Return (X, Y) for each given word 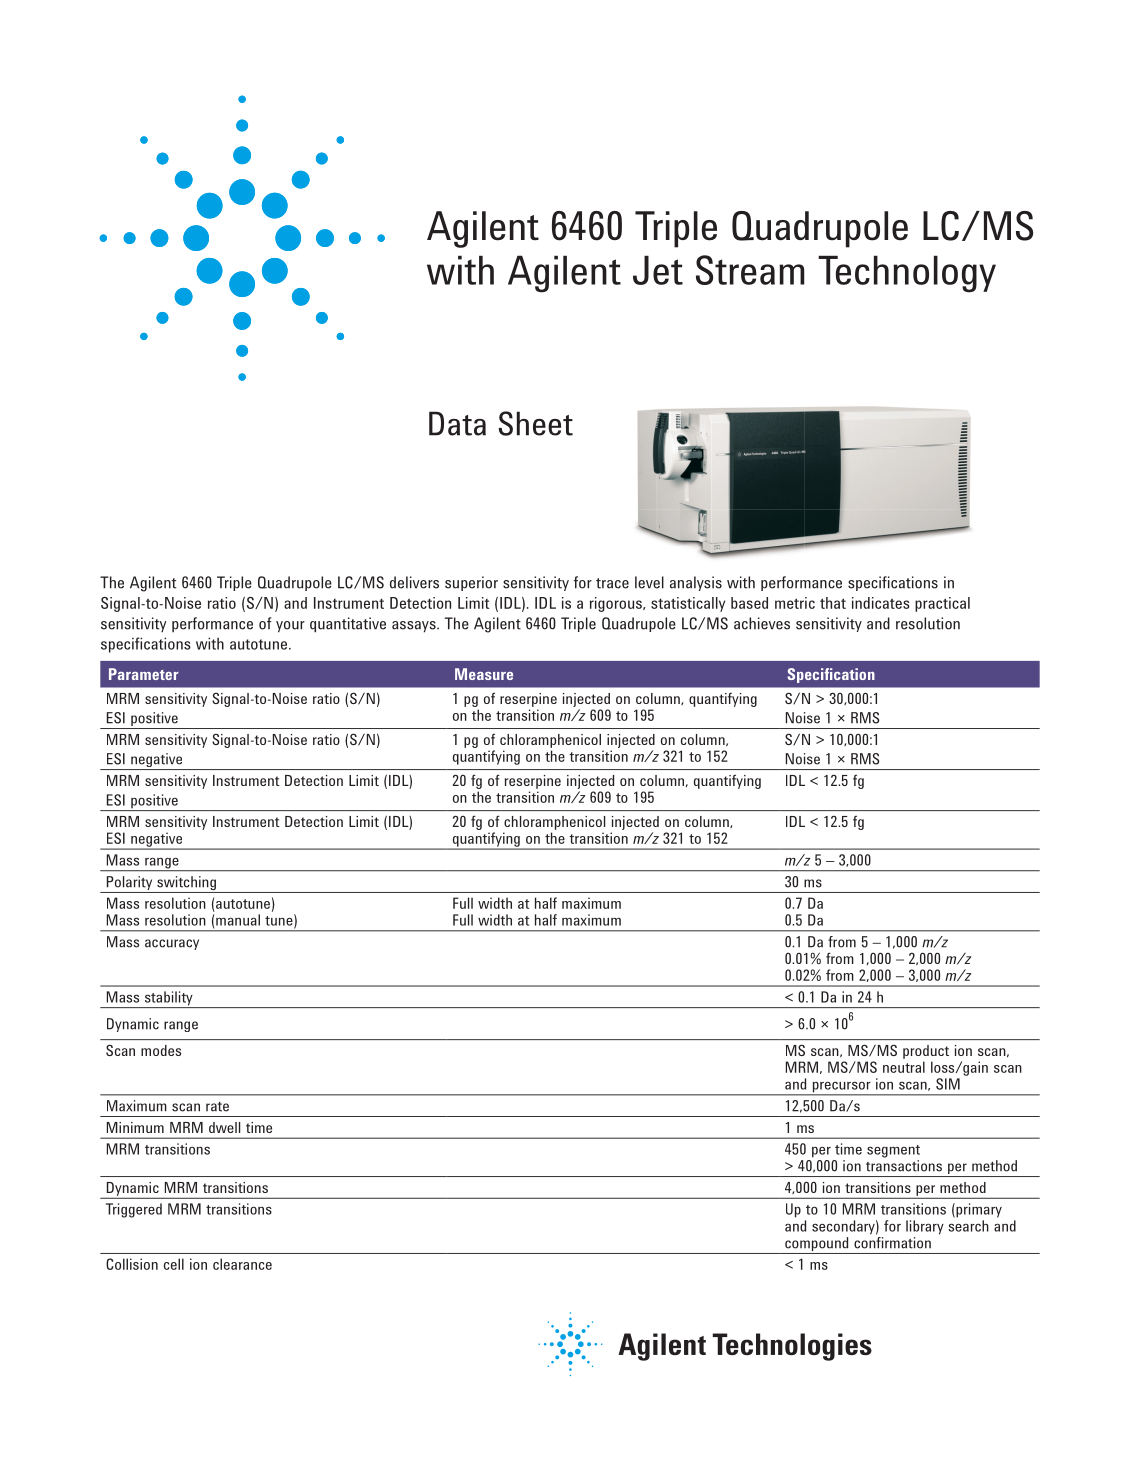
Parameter (144, 674)
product (926, 1052)
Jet (658, 270)
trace (612, 583)
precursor (841, 1088)
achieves (762, 623)
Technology (907, 274)
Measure (484, 674)
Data (457, 423)
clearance (242, 1264)
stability (168, 999)
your (290, 627)
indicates (881, 603)
